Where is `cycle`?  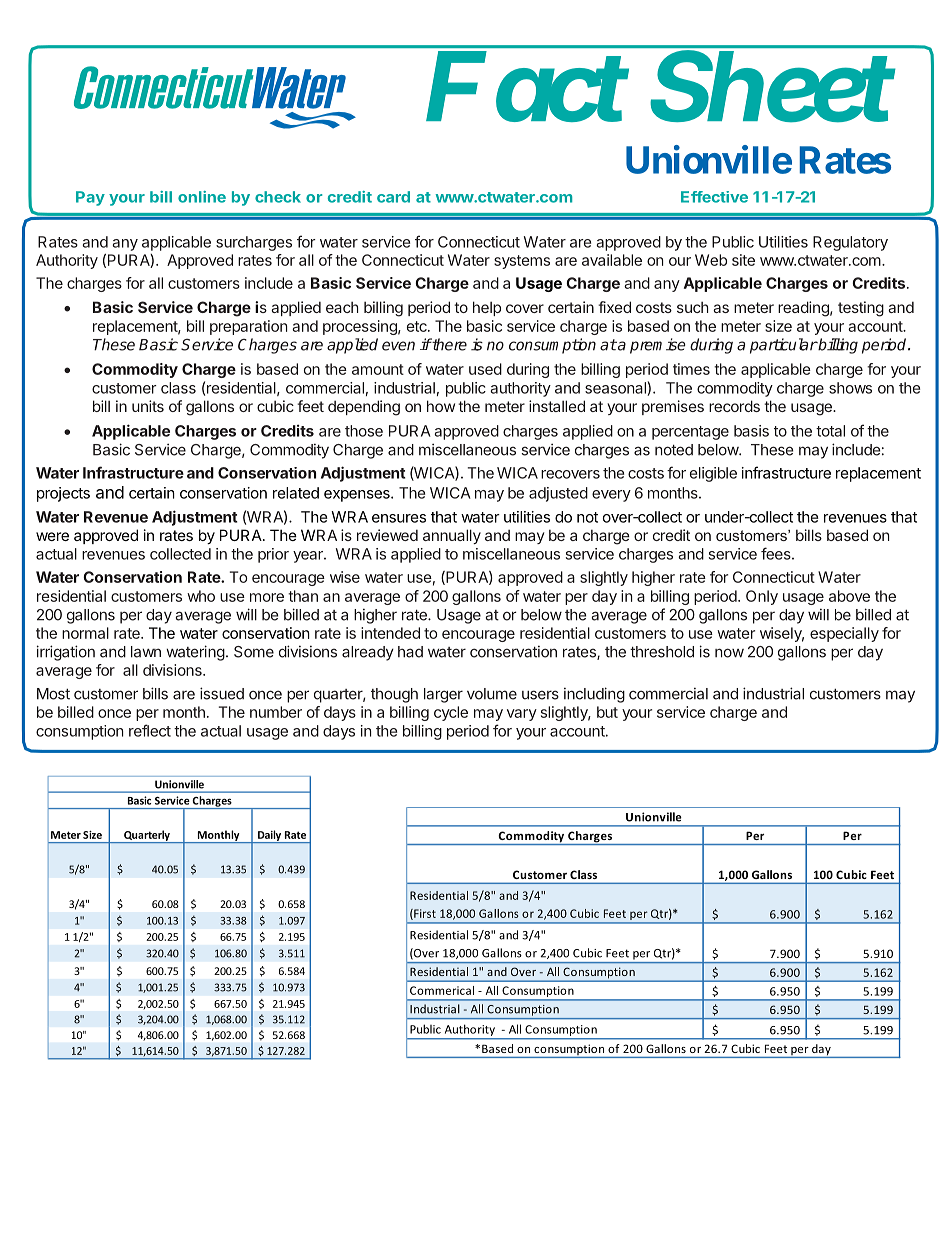 cycle is located at coordinates (451, 713).
